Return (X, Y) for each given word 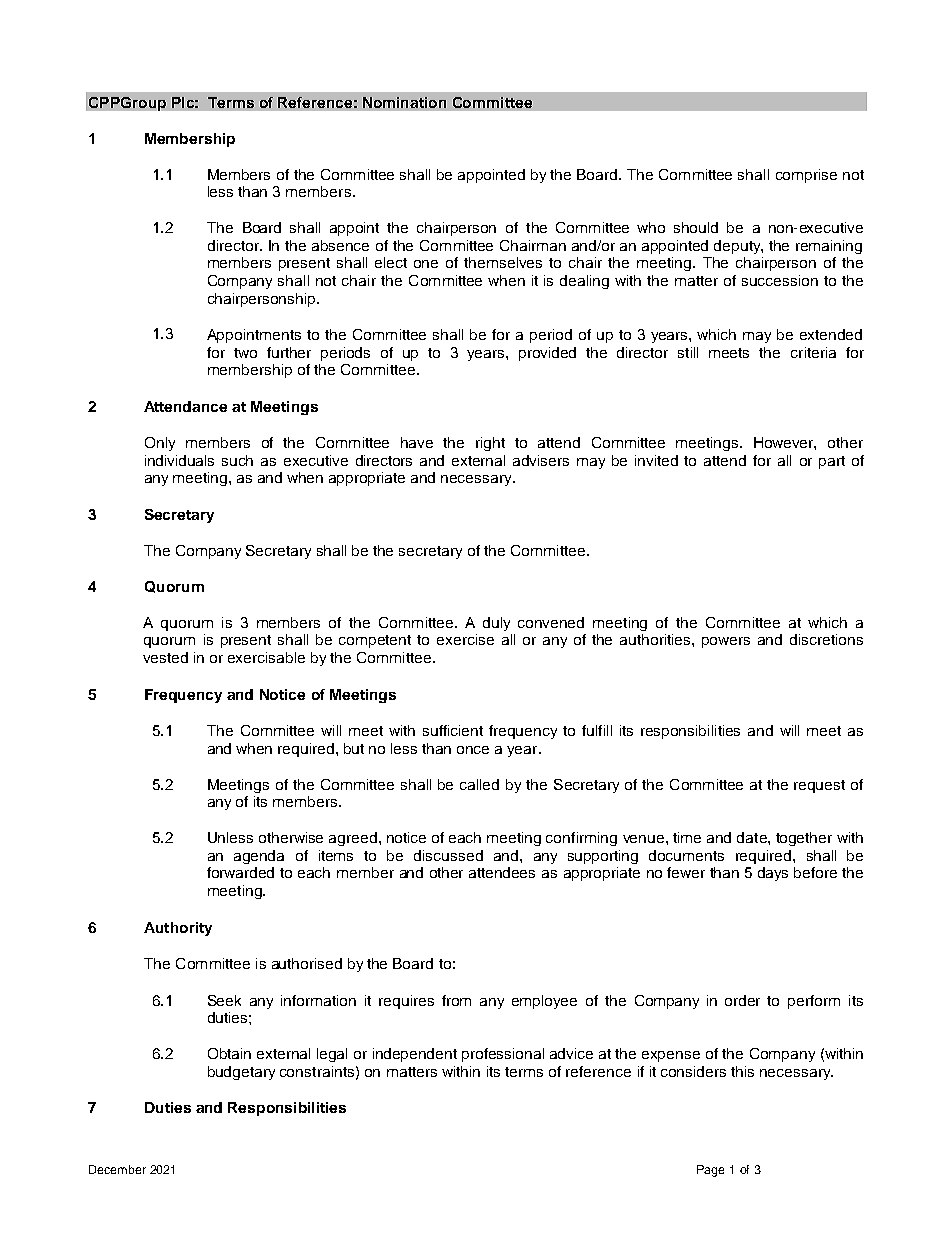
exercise (465, 639)
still (688, 352)
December (117, 1169)
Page (710, 1171)
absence (340, 245)
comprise (806, 176)
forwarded (240, 872)
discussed (448, 855)
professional (503, 1055)
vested (165, 657)
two (245, 353)
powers (726, 642)
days (773, 874)
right (490, 444)
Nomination (404, 102)
